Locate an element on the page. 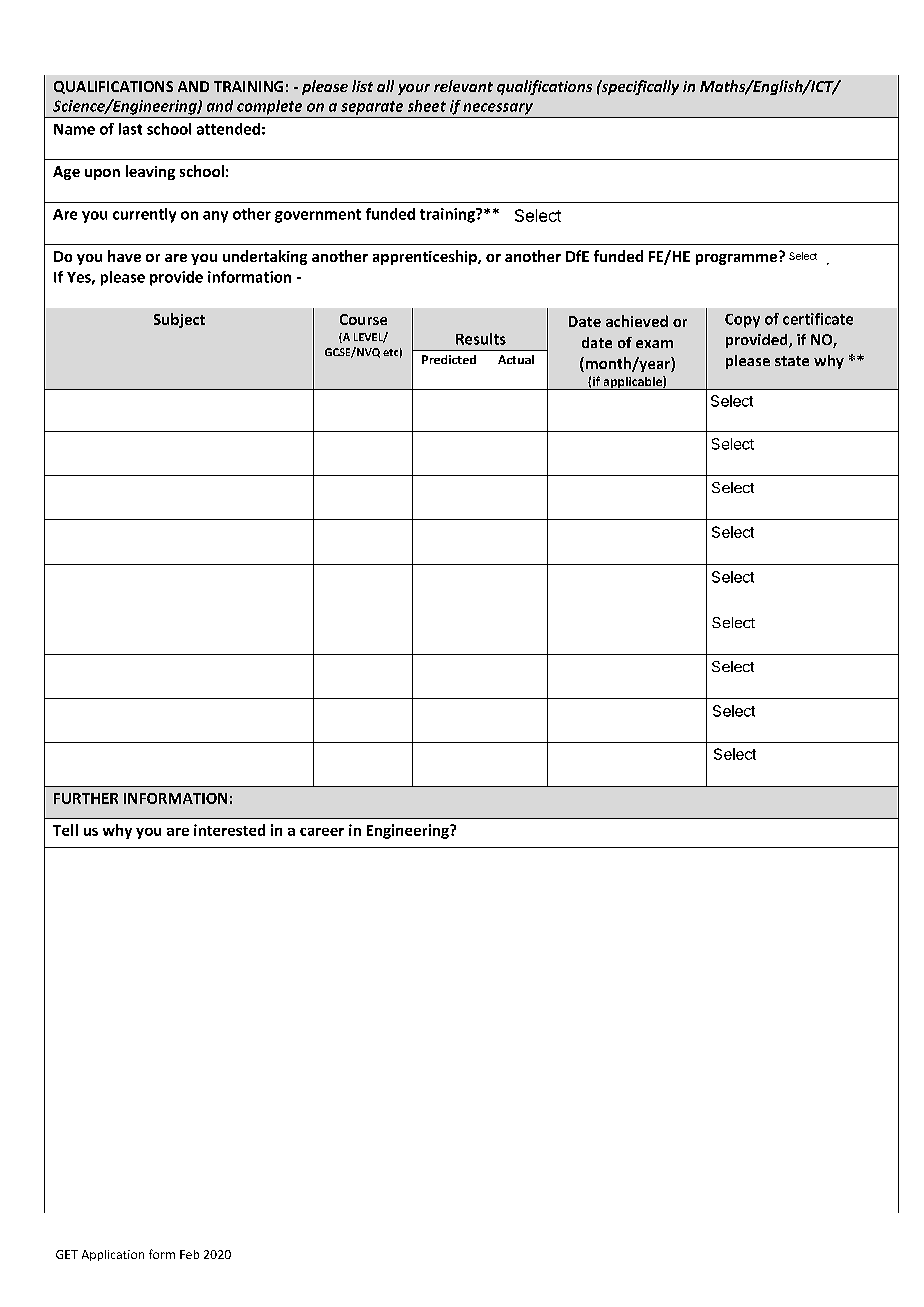  career is located at coordinates (322, 832).
